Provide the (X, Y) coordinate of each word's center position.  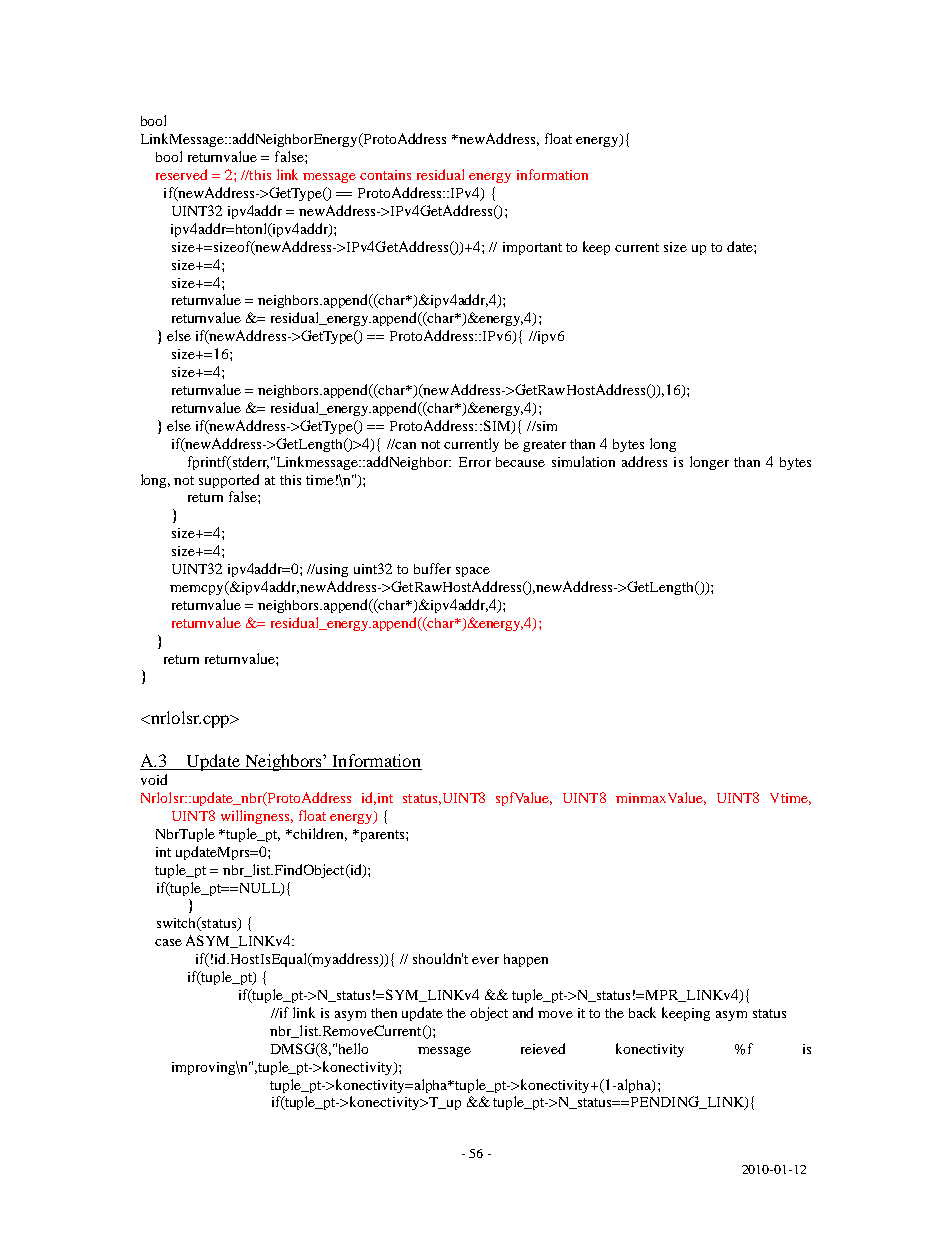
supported (229, 481)
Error (475, 462)
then (384, 1013)
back (642, 1012)
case (168, 942)
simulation (583, 461)
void (154, 779)
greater (544, 446)
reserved (181, 174)
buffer (432, 568)
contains (385, 175)
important (532, 248)
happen (526, 960)
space (473, 572)
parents (382, 836)
